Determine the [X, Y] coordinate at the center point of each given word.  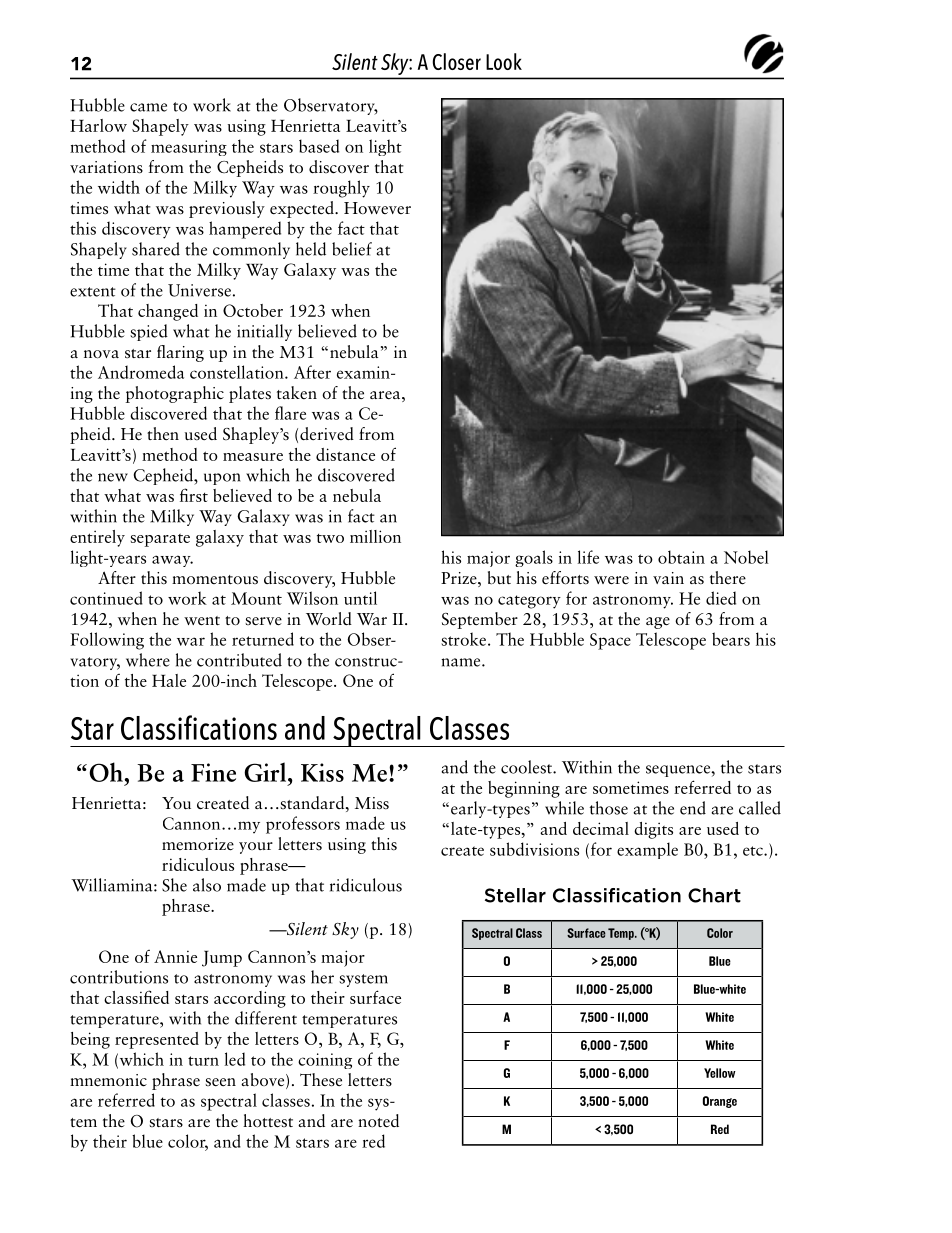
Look [504, 61]
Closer [456, 61]
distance [345, 454]
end [693, 808]
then [163, 433]
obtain [681, 557]
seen [220, 1082]
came [148, 107]
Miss [372, 803]
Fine [213, 772]
